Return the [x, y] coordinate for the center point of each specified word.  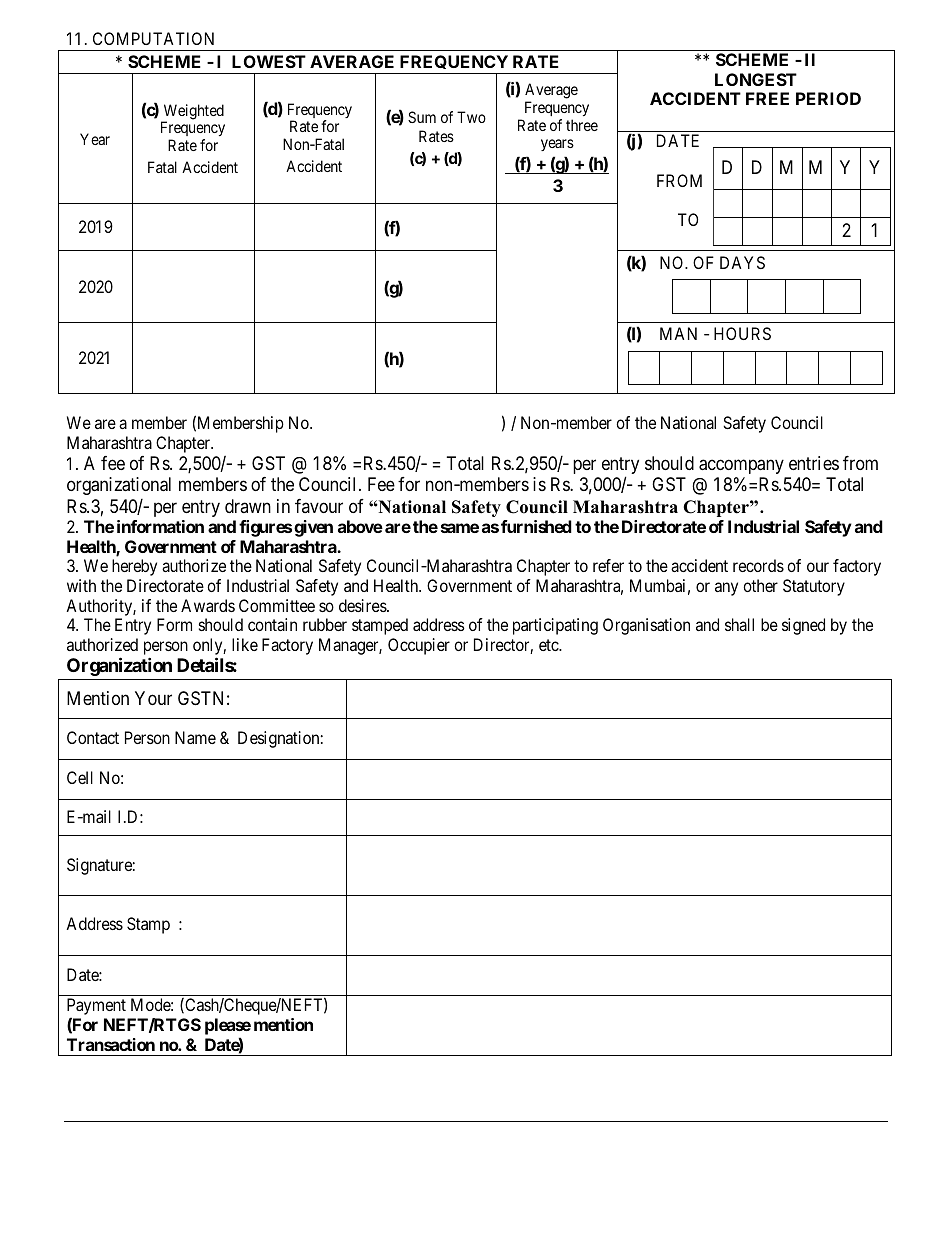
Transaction [111, 1044]
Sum [422, 117]
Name [195, 737]
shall [739, 624]
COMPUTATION [153, 38]
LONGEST [756, 79]
